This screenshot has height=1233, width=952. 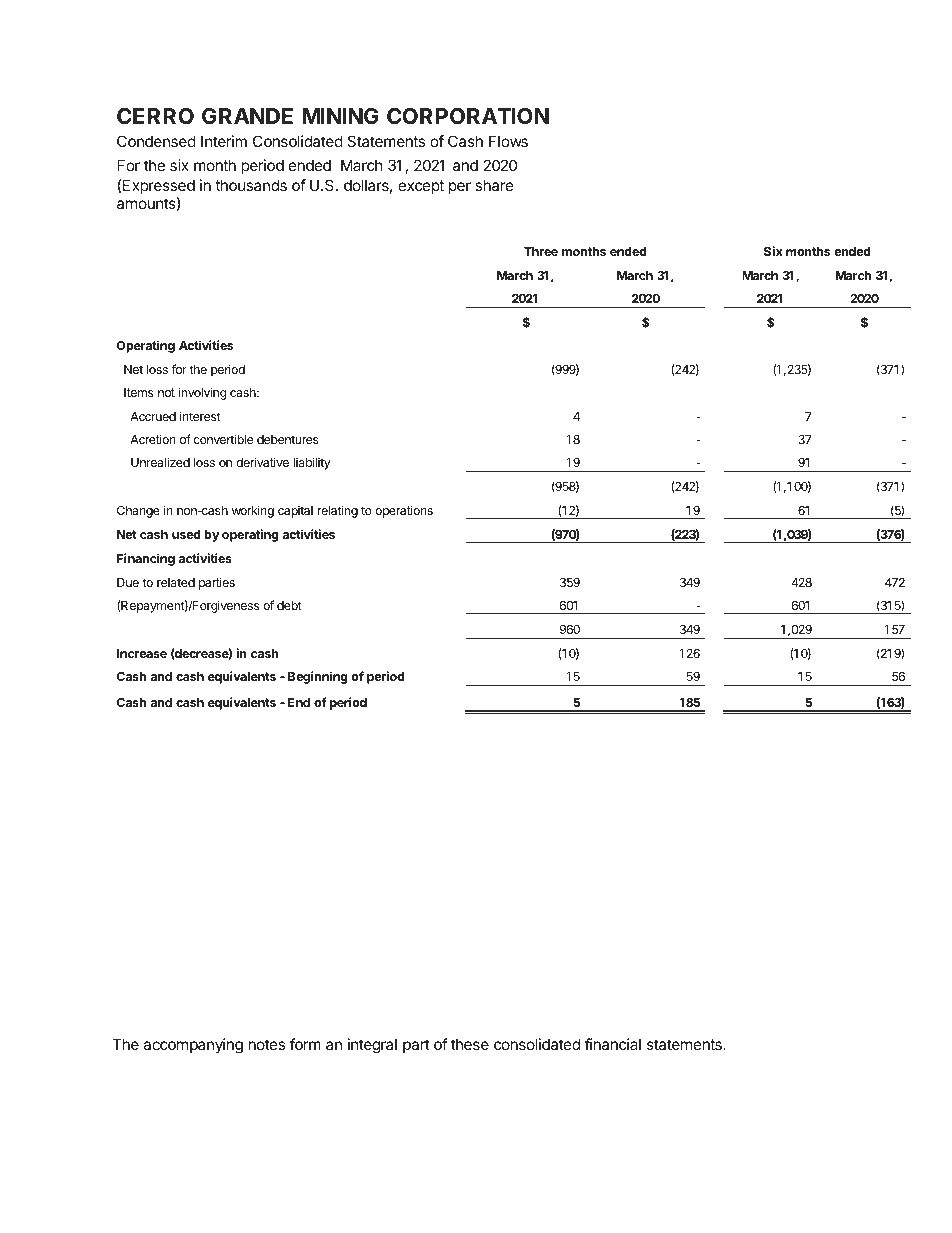 I want to click on operations, so click(x=404, y=511).
